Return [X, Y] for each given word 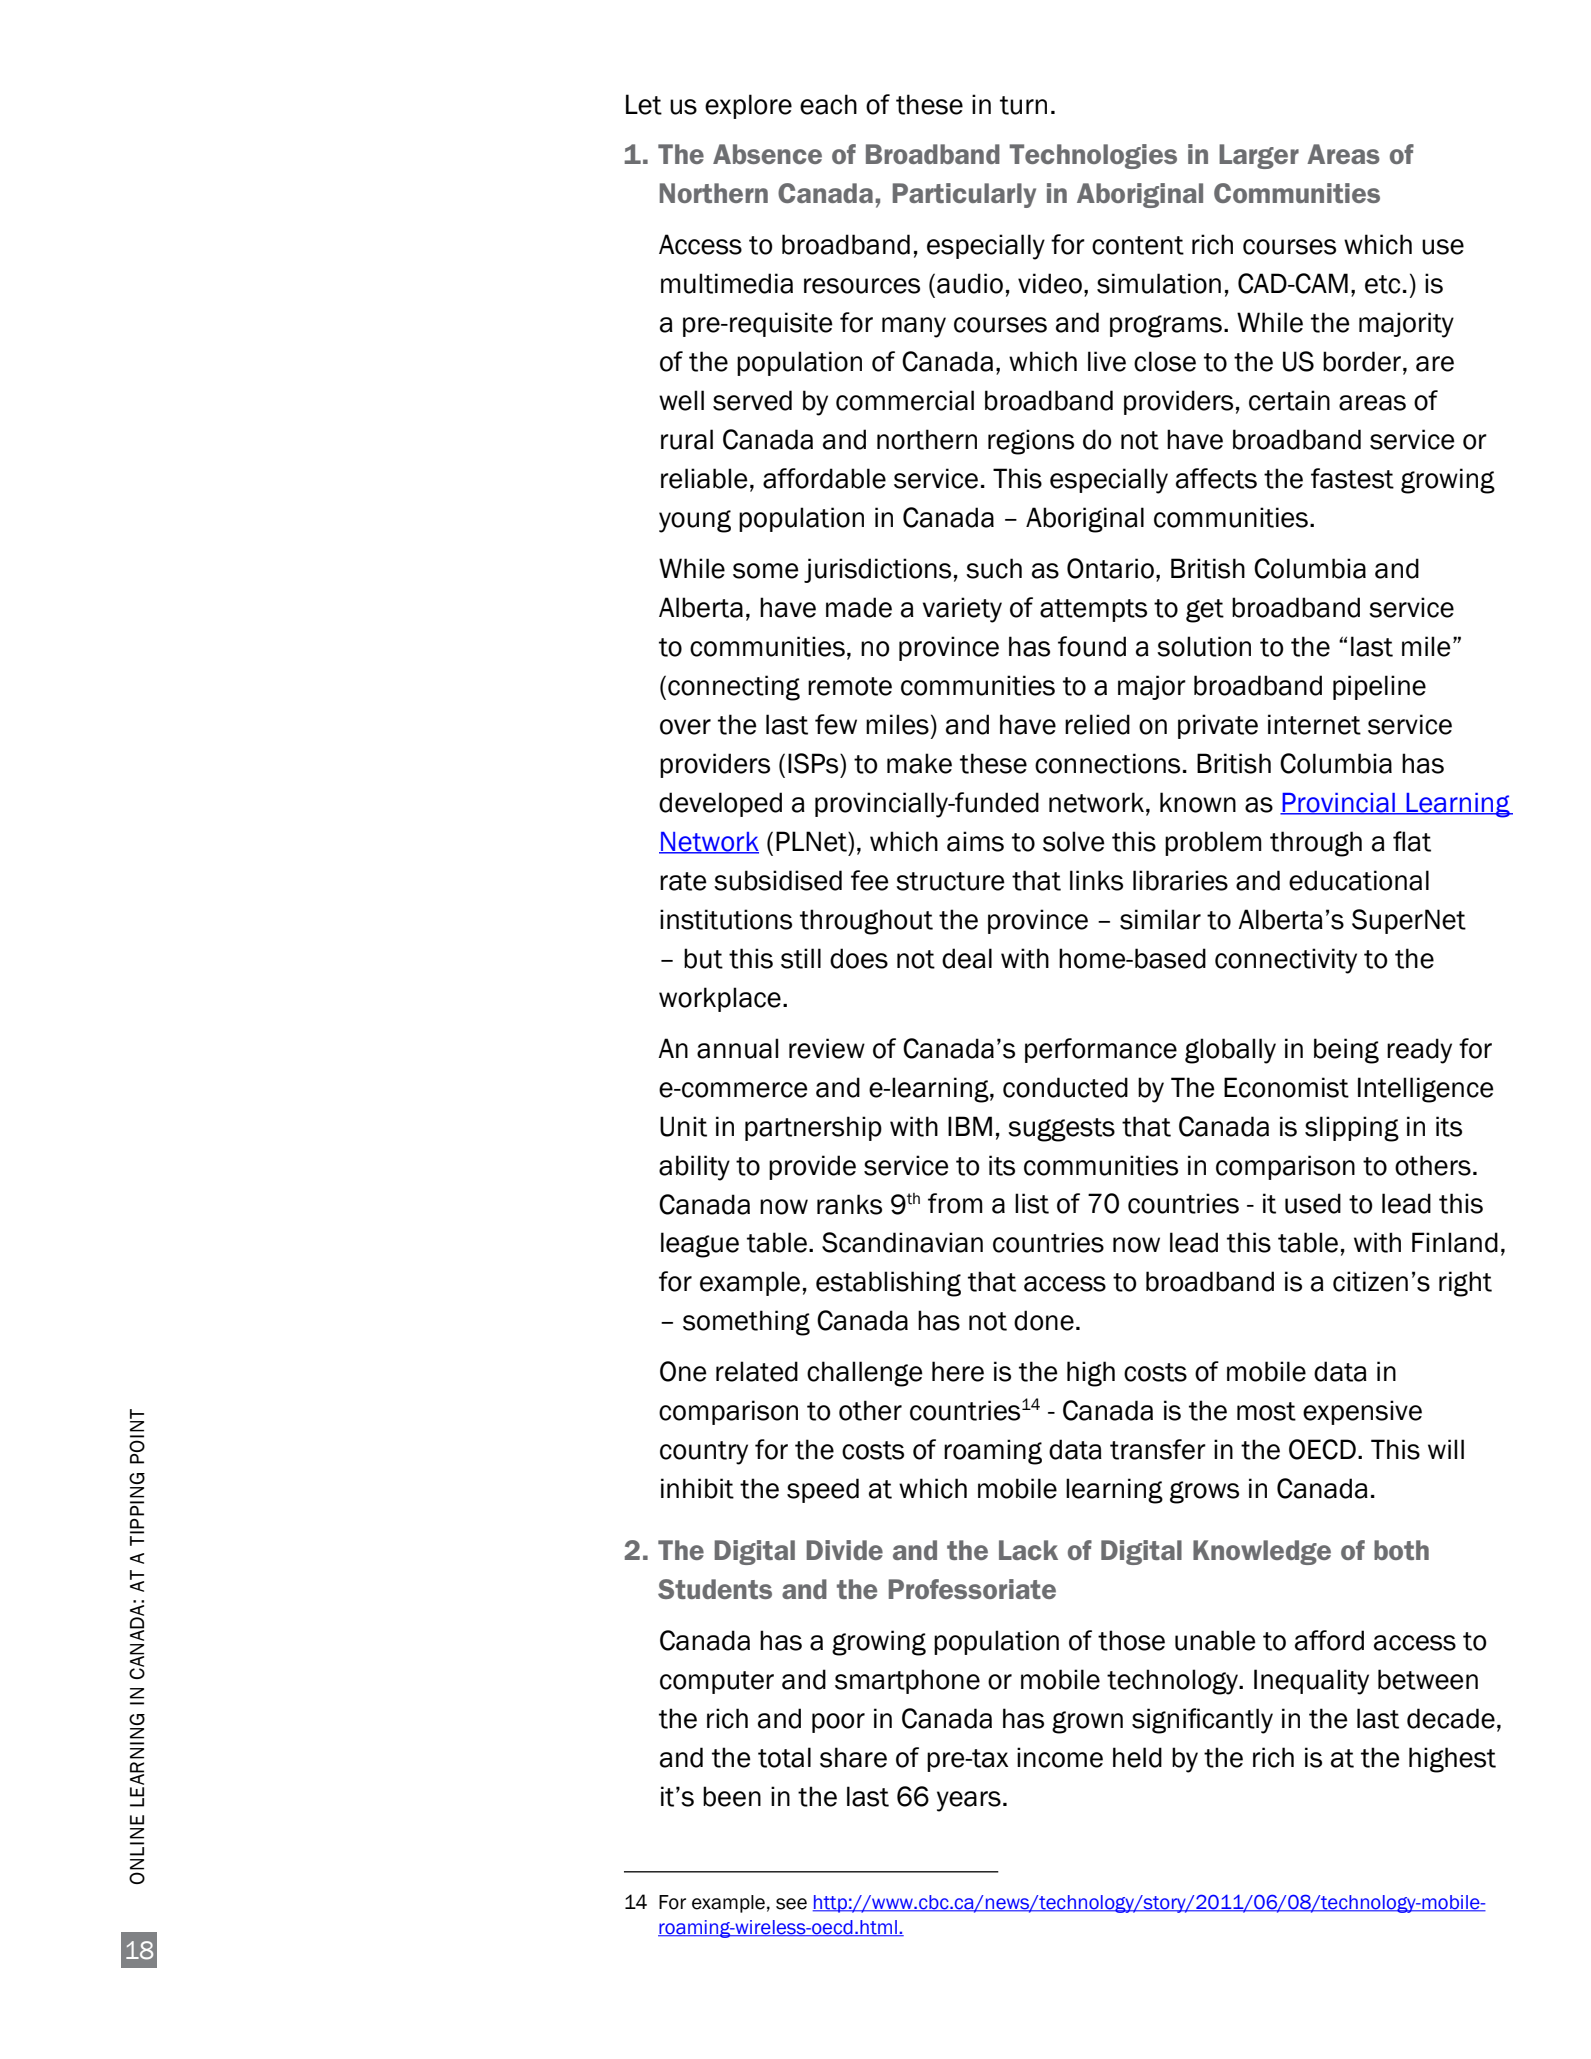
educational [1359, 880]
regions [1031, 442]
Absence [767, 154]
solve [1074, 841]
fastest [1352, 478]
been [732, 1796]
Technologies [1093, 156]
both [1401, 1550]
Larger [1259, 156]
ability [694, 1168]
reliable [704, 478]
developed [720, 804]
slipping [1352, 1129]
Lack [1028, 1550]
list [1032, 1203]
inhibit [697, 1488]
